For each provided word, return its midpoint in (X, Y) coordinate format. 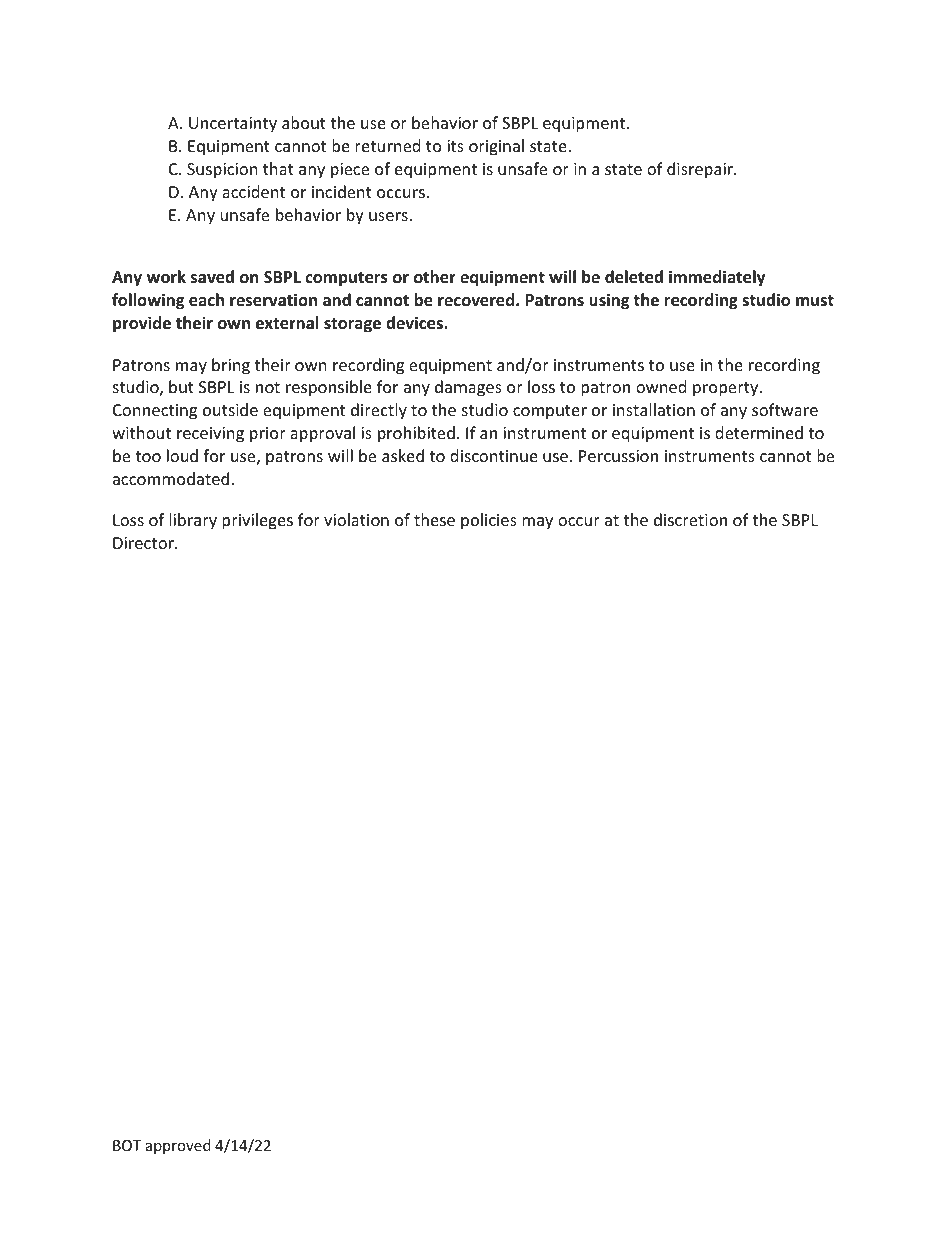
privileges (257, 521)
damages (468, 388)
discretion (690, 519)
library (193, 521)
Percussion (618, 456)
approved (178, 1146)
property (727, 389)
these (434, 519)
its (455, 146)
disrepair (701, 170)
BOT (127, 1145)
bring (231, 366)
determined (759, 432)
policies (489, 521)
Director (144, 543)
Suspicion (222, 171)
